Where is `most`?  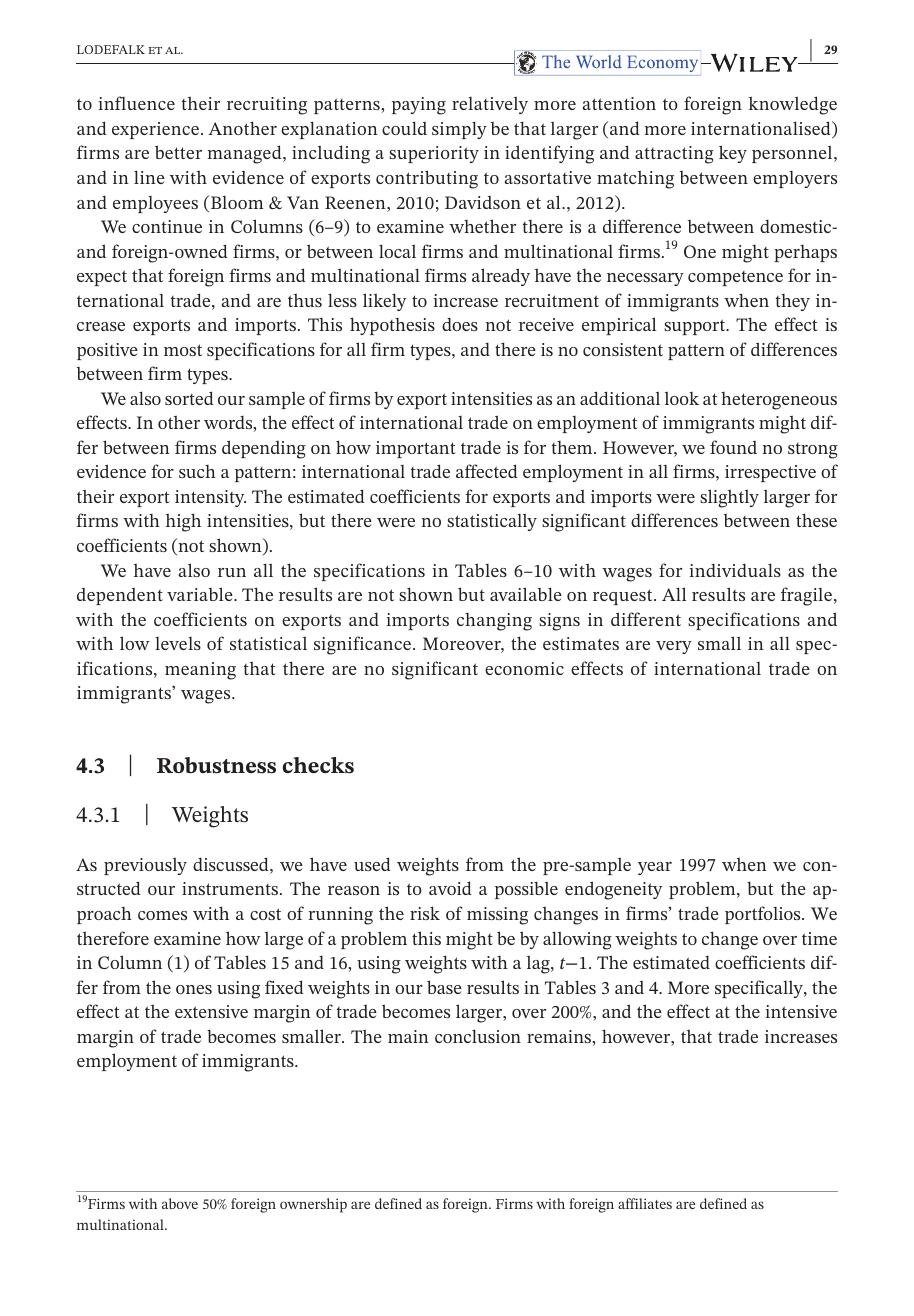
most is located at coordinates (183, 350).
